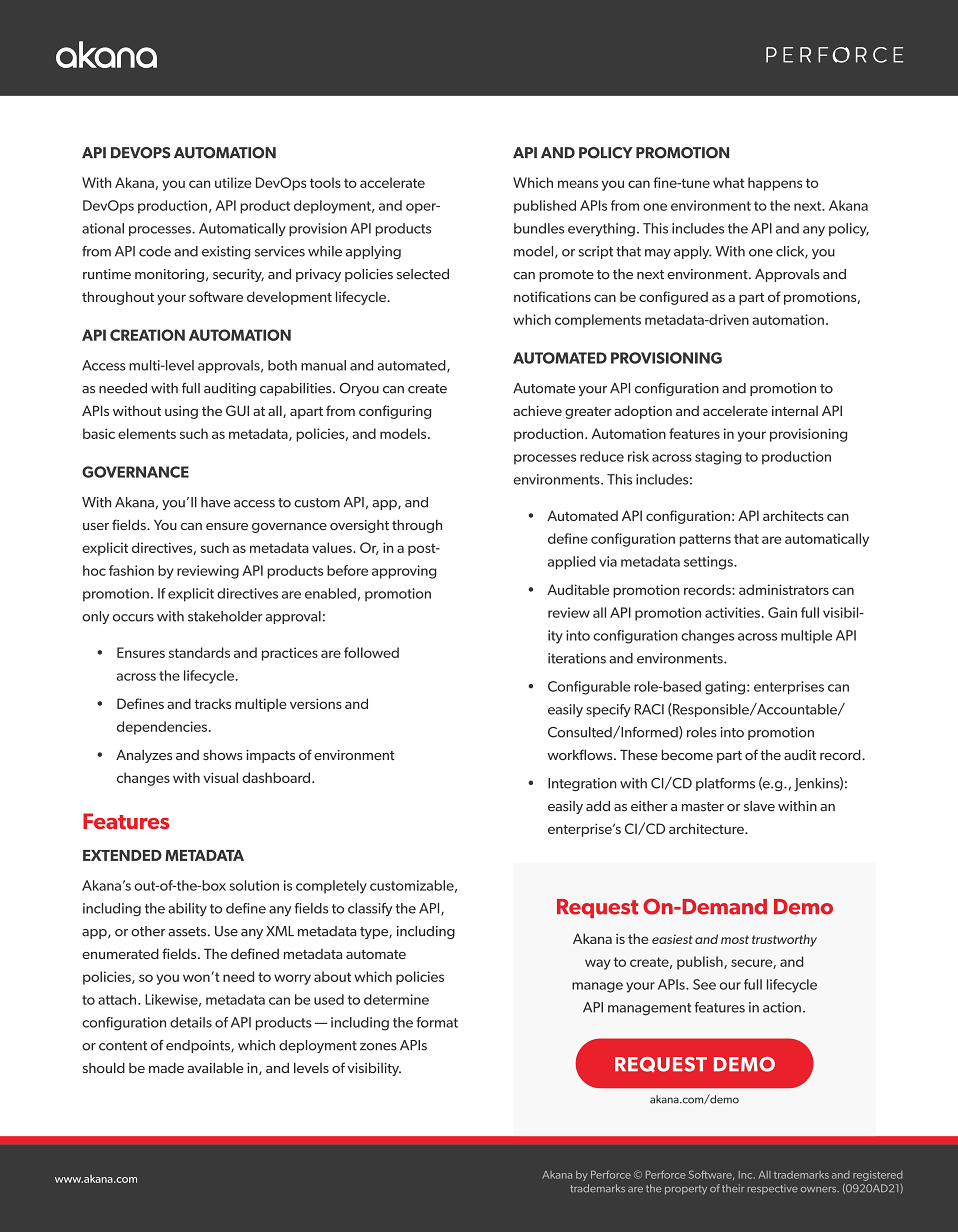 The image size is (958, 1232). Describe the element at coordinates (537, 410) in the page. I see `achieve` at that location.
